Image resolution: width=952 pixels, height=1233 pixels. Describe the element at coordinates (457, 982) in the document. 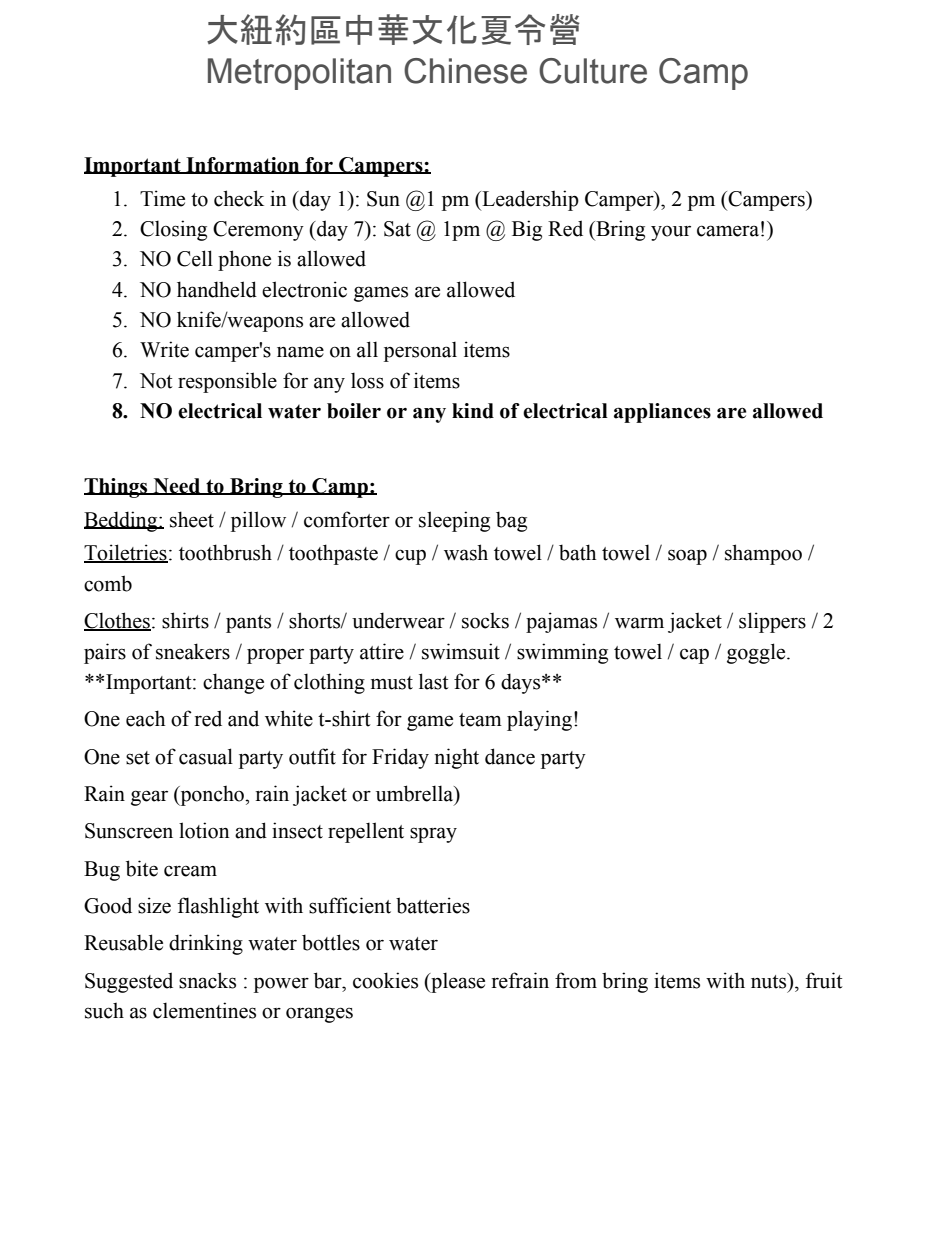

I see `please` at that location.
